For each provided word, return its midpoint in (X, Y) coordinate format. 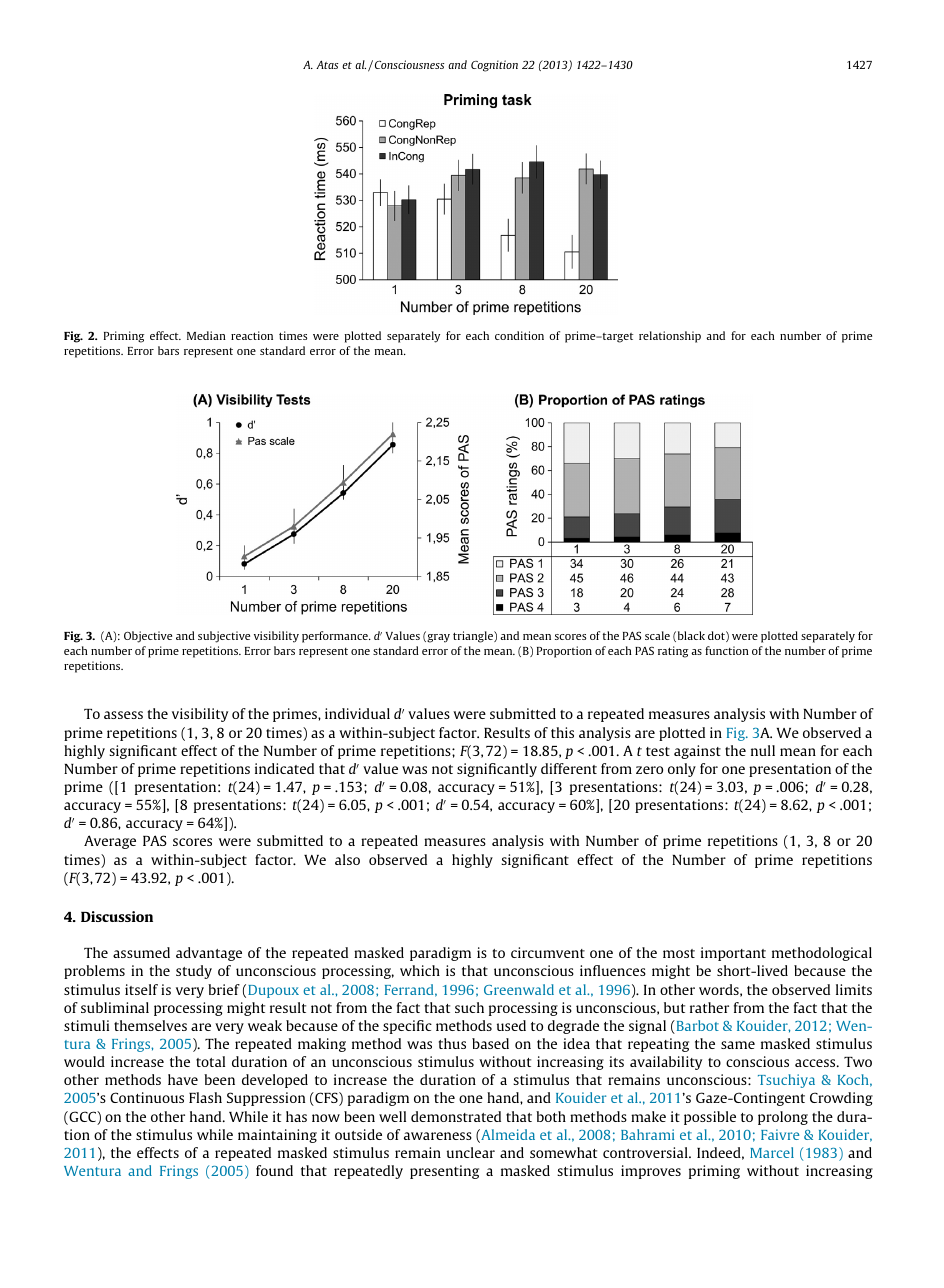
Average (110, 842)
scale (657, 635)
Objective (148, 637)
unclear (471, 1152)
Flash (205, 1097)
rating (673, 652)
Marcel (772, 1152)
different (569, 768)
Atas (327, 64)
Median (206, 335)
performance (336, 637)
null (763, 750)
